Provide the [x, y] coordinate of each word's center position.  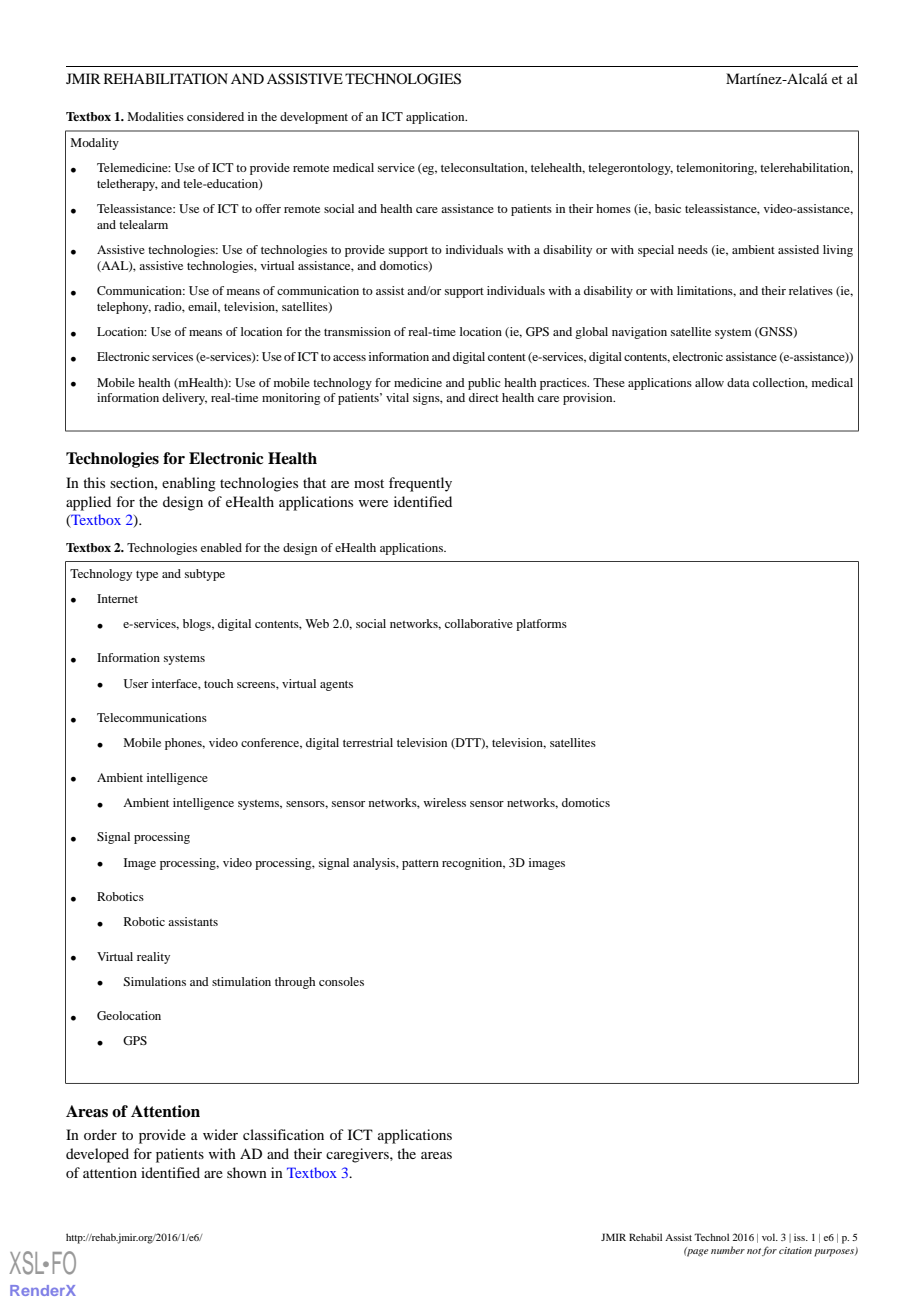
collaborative [479, 623]
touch [218, 683]
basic [668, 208]
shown [247, 1172]
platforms [541, 625]
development [314, 118]
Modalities [156, 116]
